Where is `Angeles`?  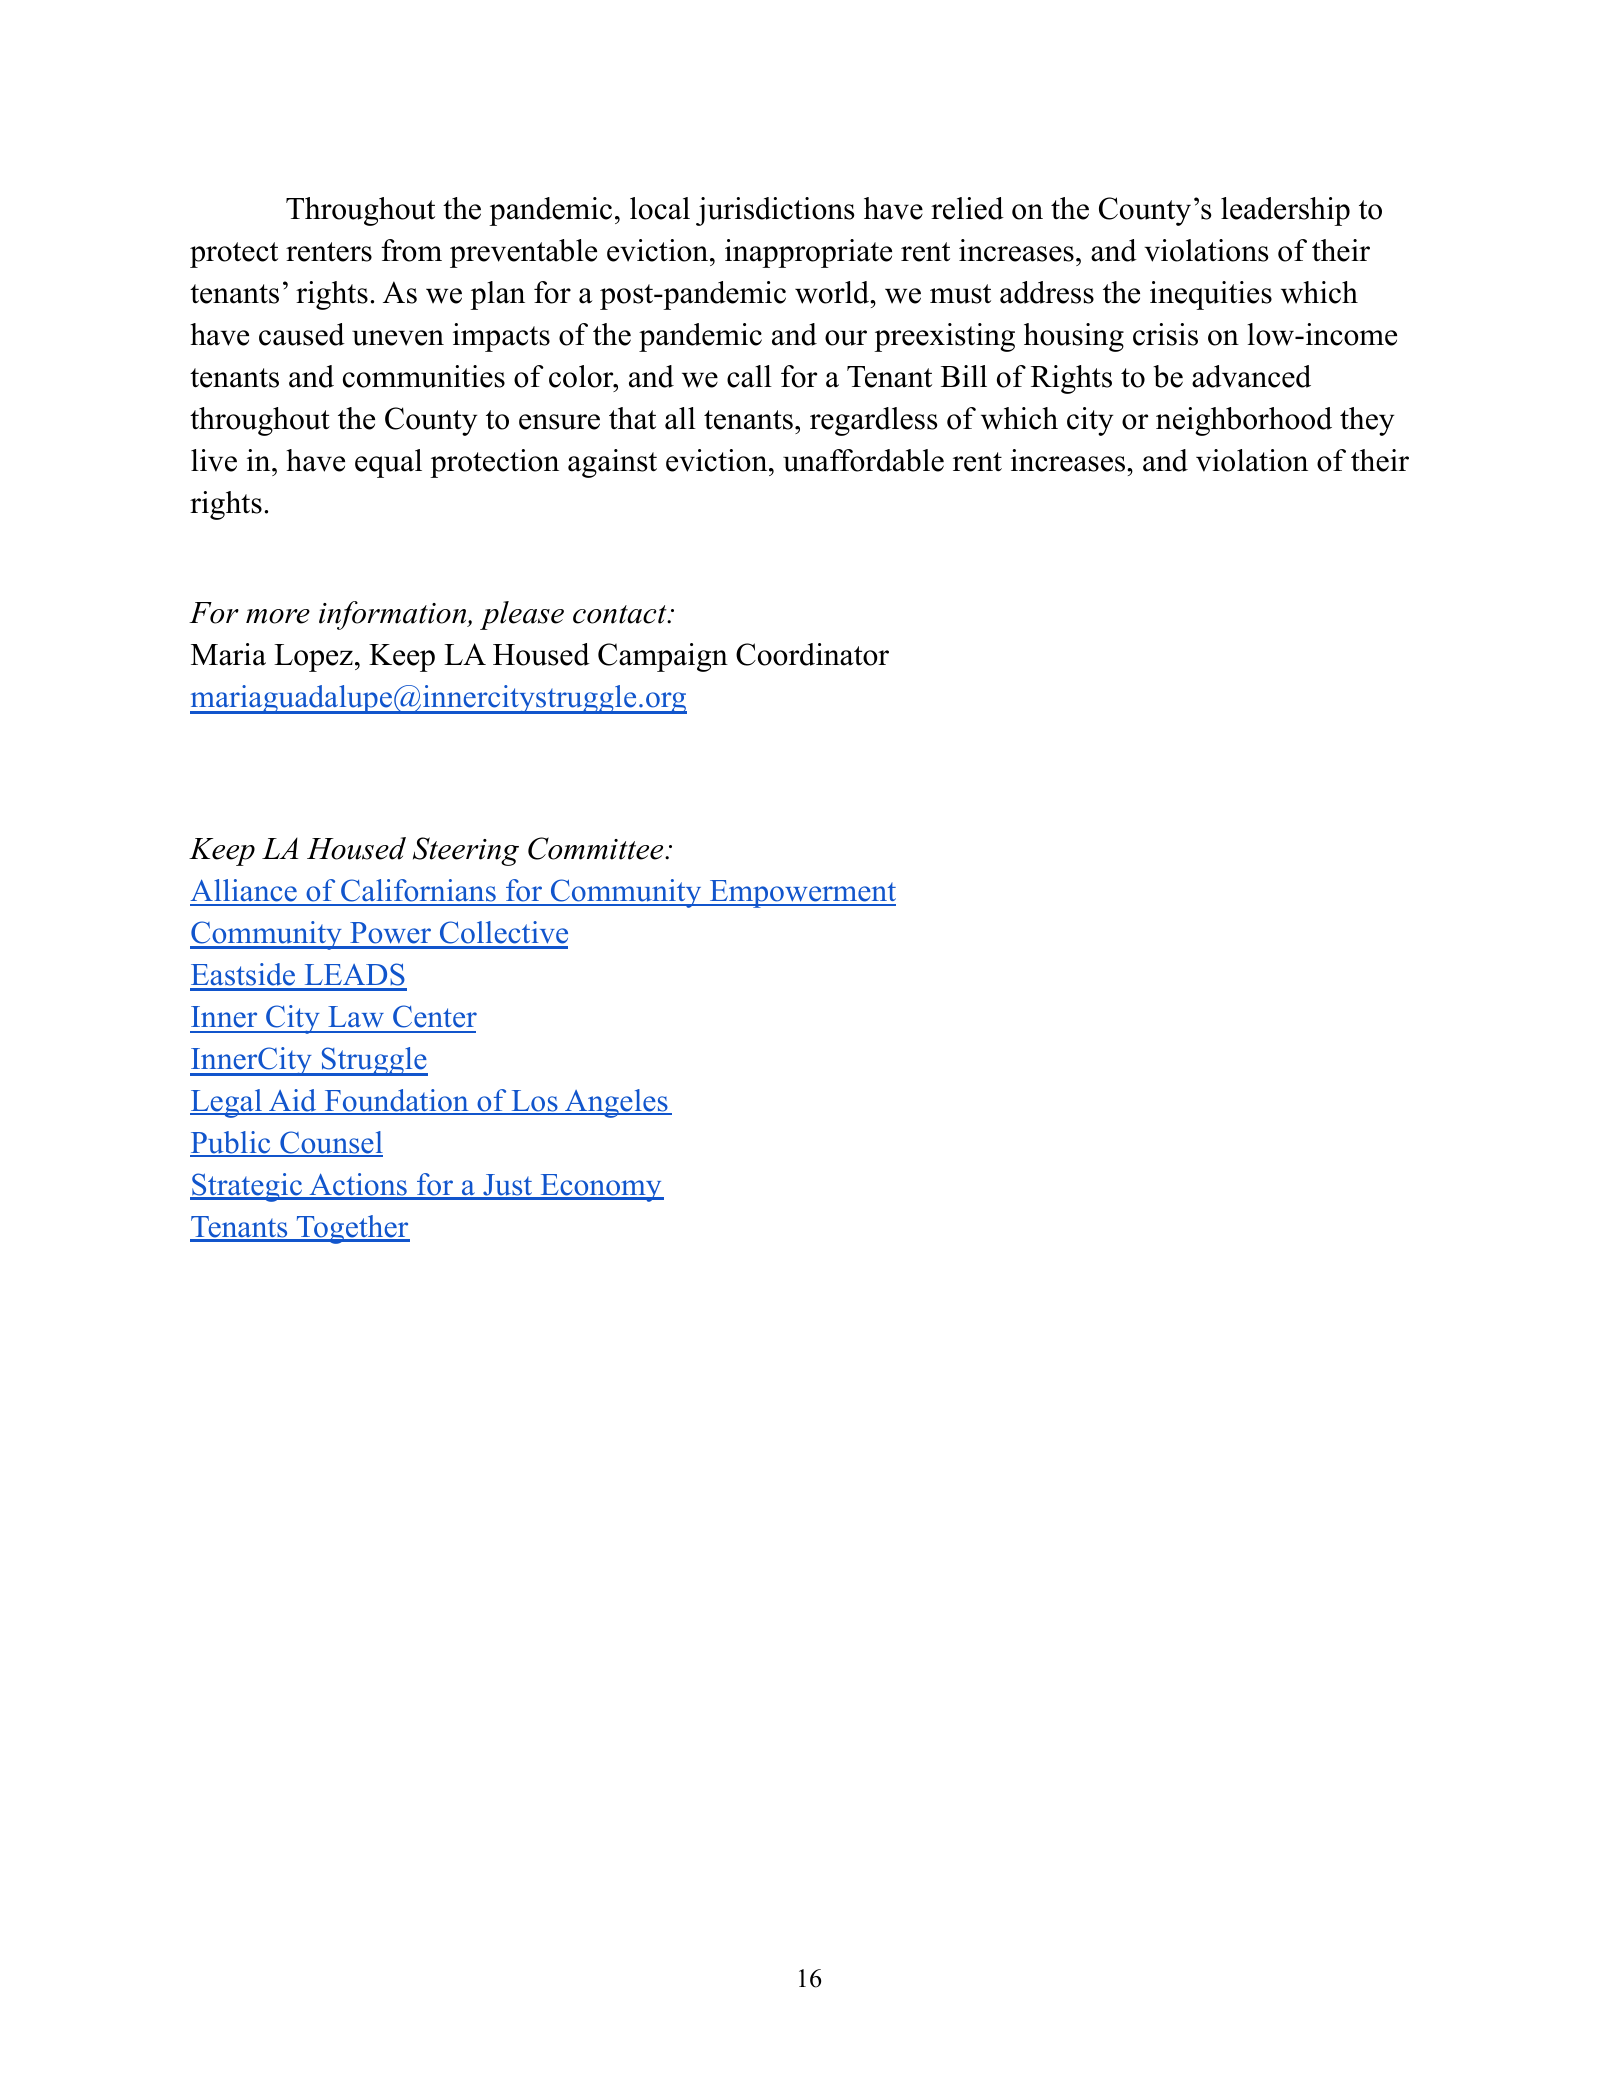
Angeles is located at coordinates (616, 1103).
